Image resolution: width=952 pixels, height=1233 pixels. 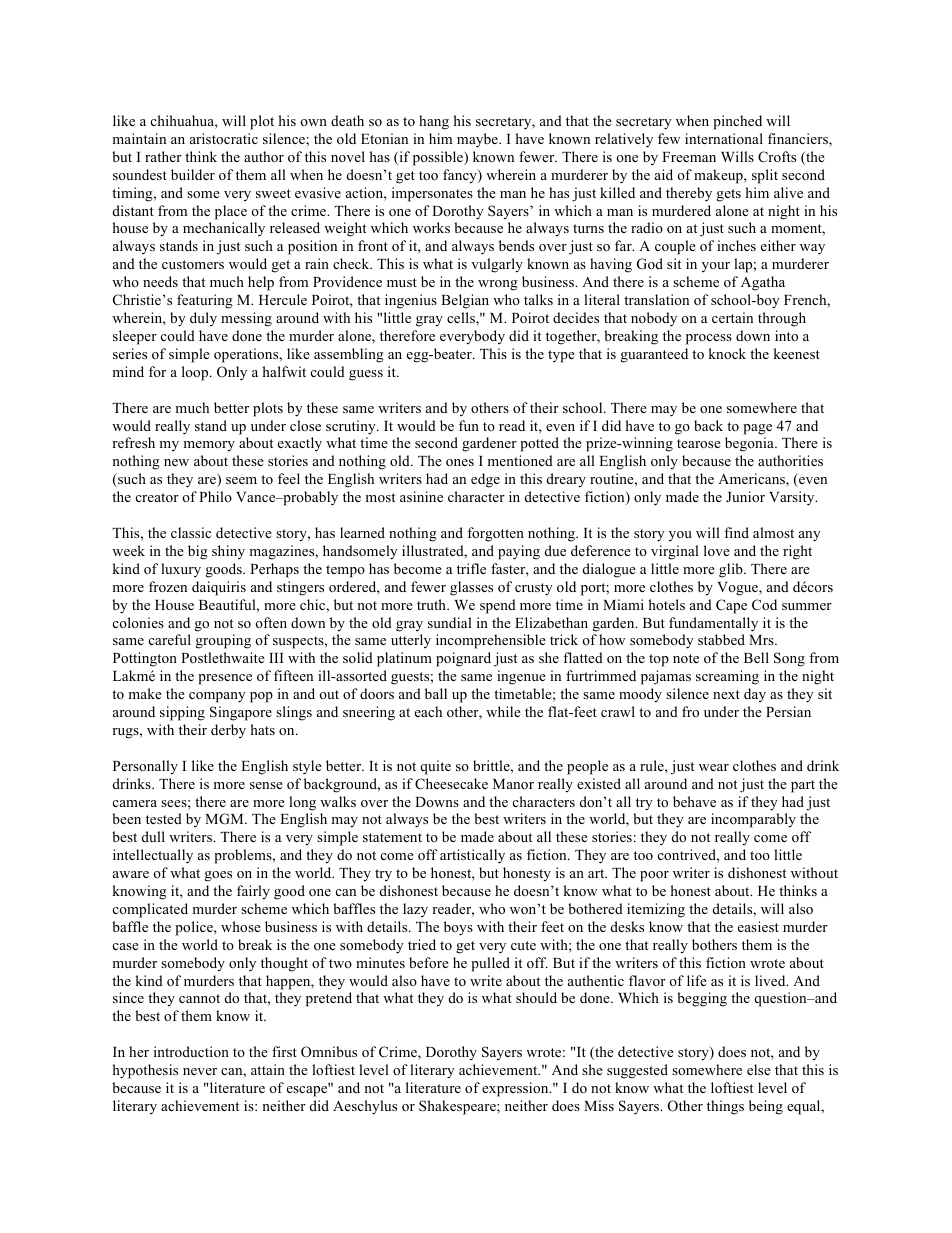 I want to click on expression, so click(x=516, y=1089).
